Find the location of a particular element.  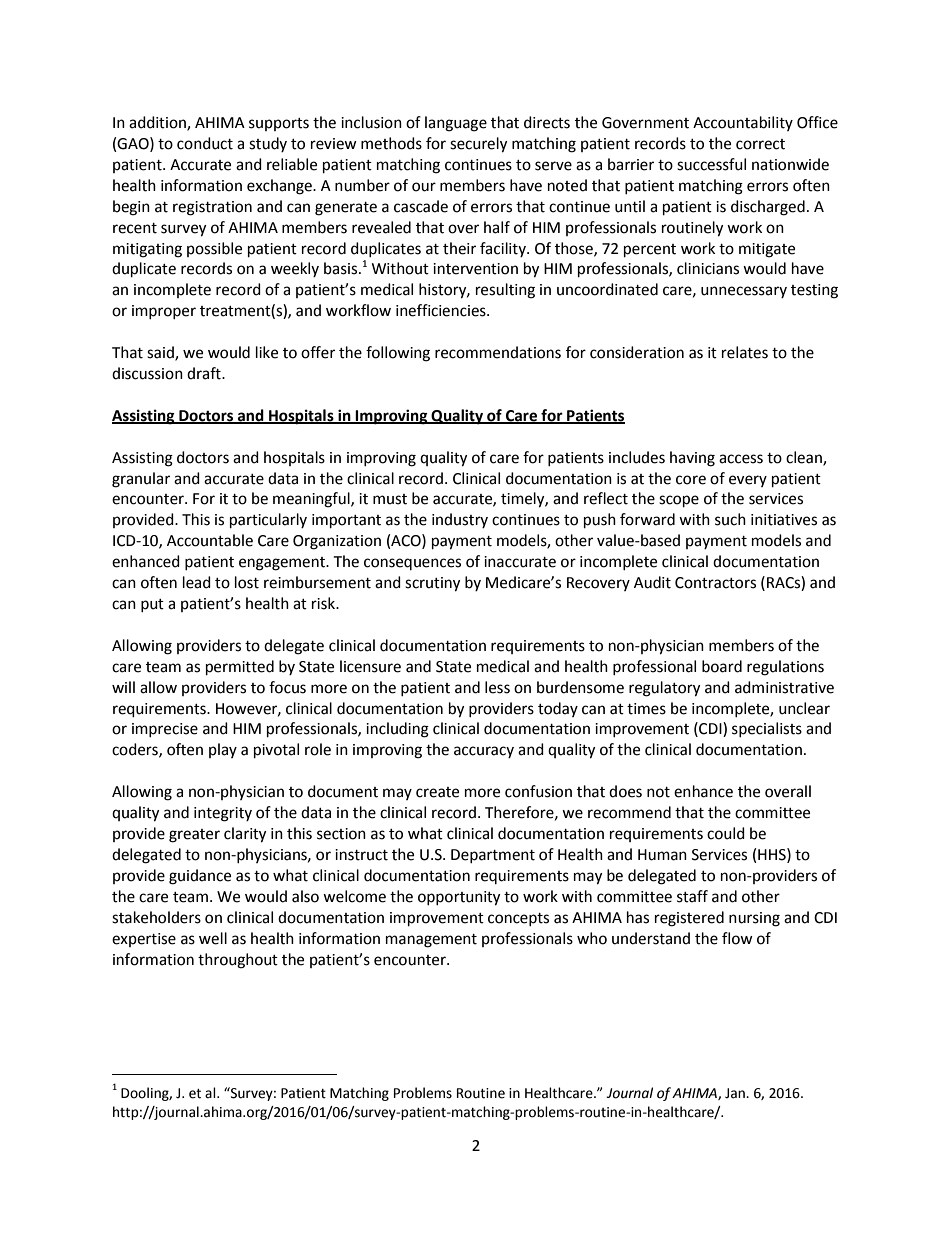

accuracy is located at coordinates (484, 752).
